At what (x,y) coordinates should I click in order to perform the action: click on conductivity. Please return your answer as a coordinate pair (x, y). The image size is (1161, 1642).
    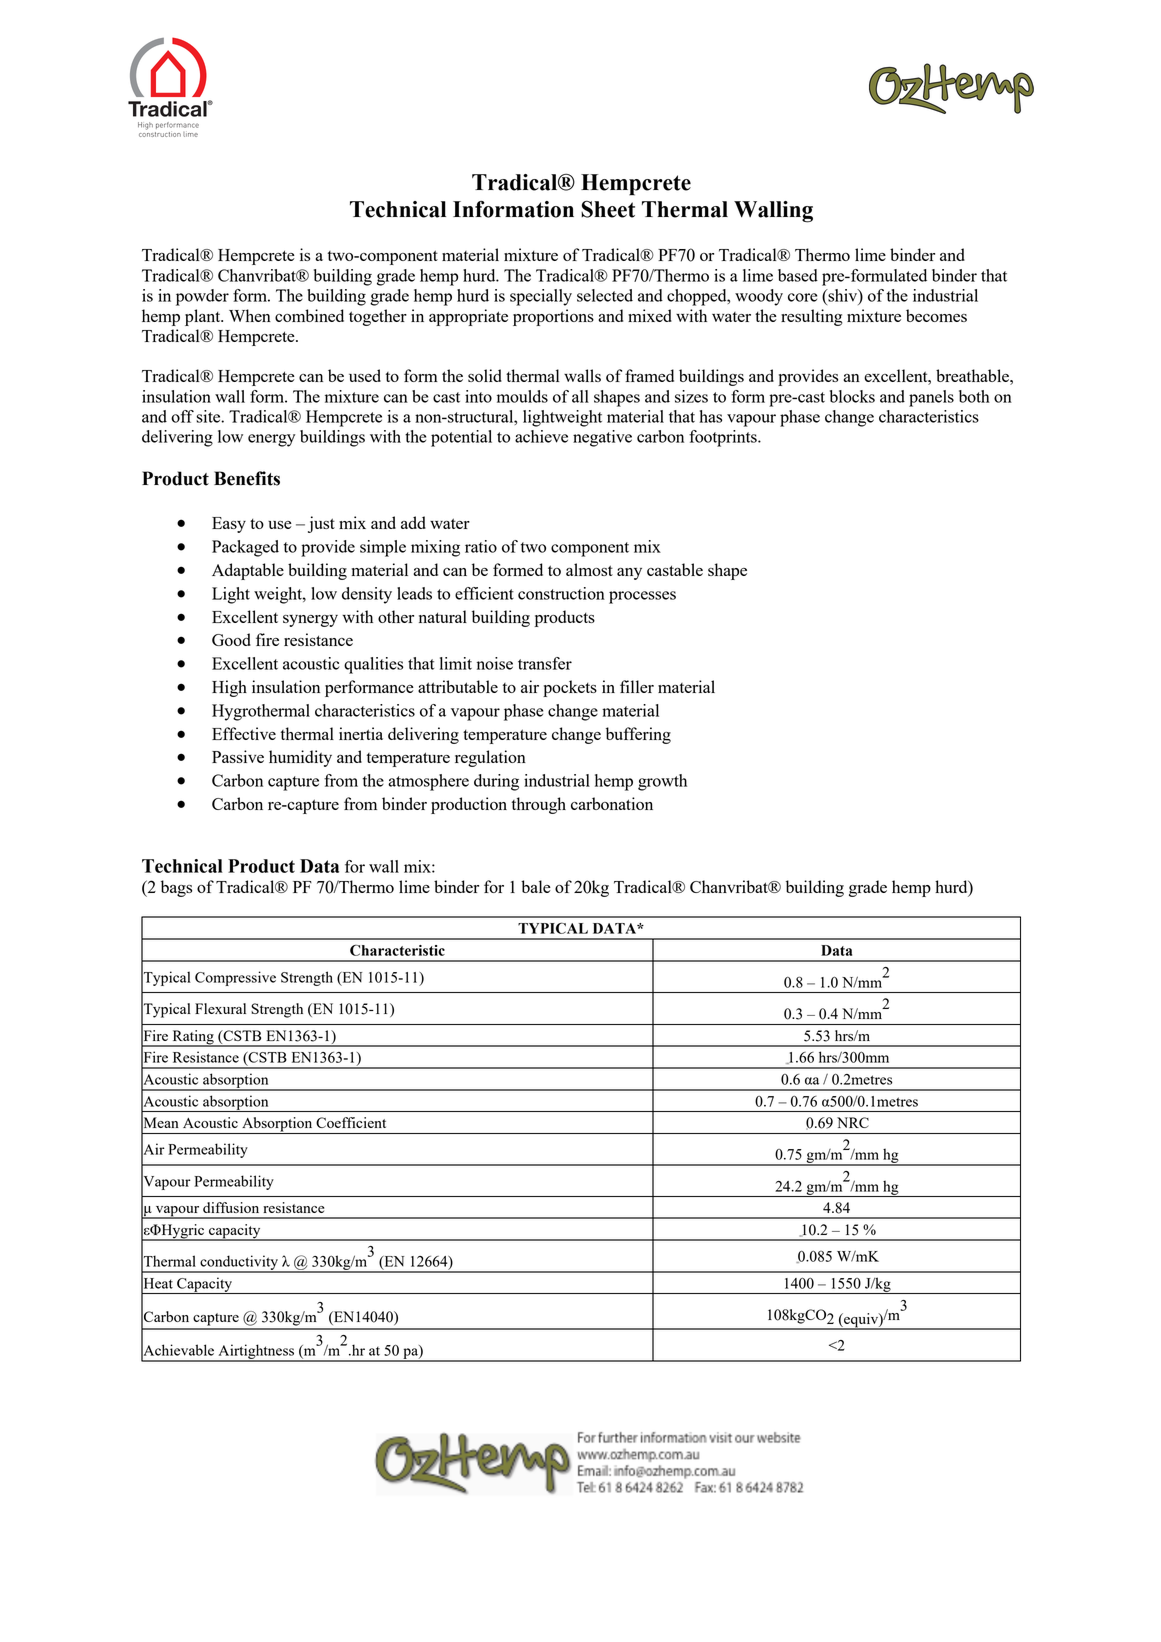
    Looking at the image, I should click on (239, 1263).
